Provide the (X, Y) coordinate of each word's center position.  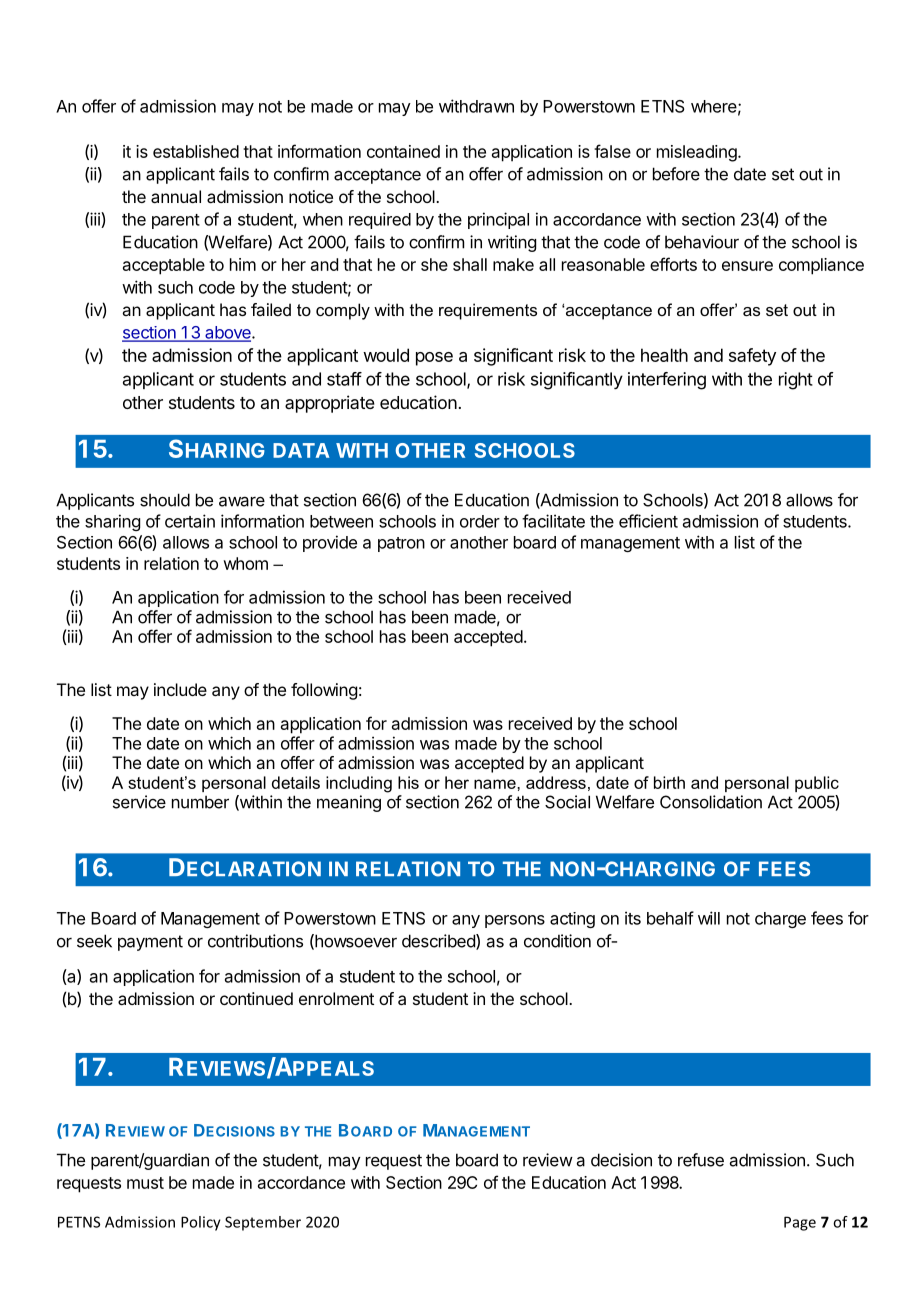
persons (515, 921)
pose (434, 359)
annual (176, 196)
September (263, 1223)
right (796, 381)
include (180, 689)
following (324, 691)
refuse (701, 1160)
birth (669, 782)
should (165, 500)
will (709, 918)
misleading (697, 153)
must (145, 1183)
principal (498, 220)
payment (150, 943)
